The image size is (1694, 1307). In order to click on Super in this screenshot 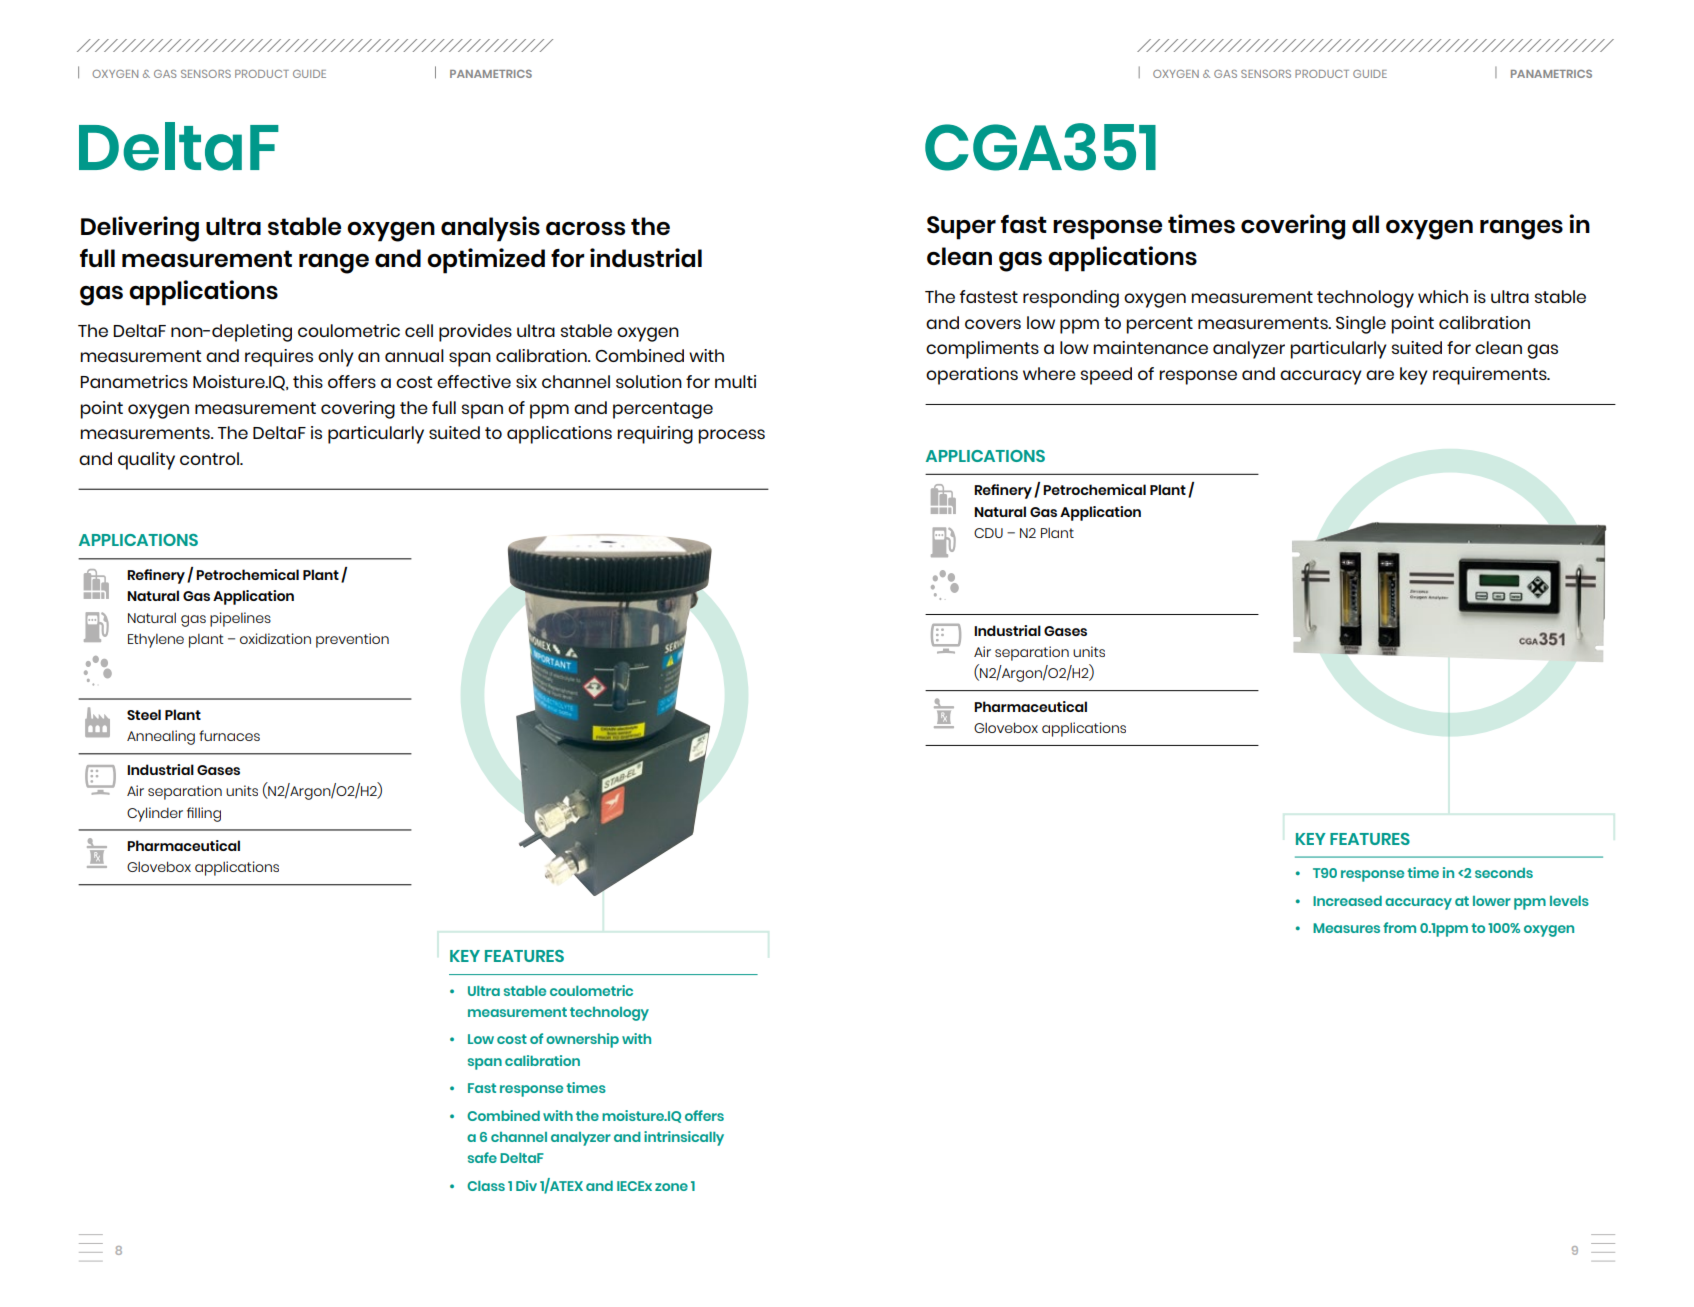, I will do `click(961, 228)`.
